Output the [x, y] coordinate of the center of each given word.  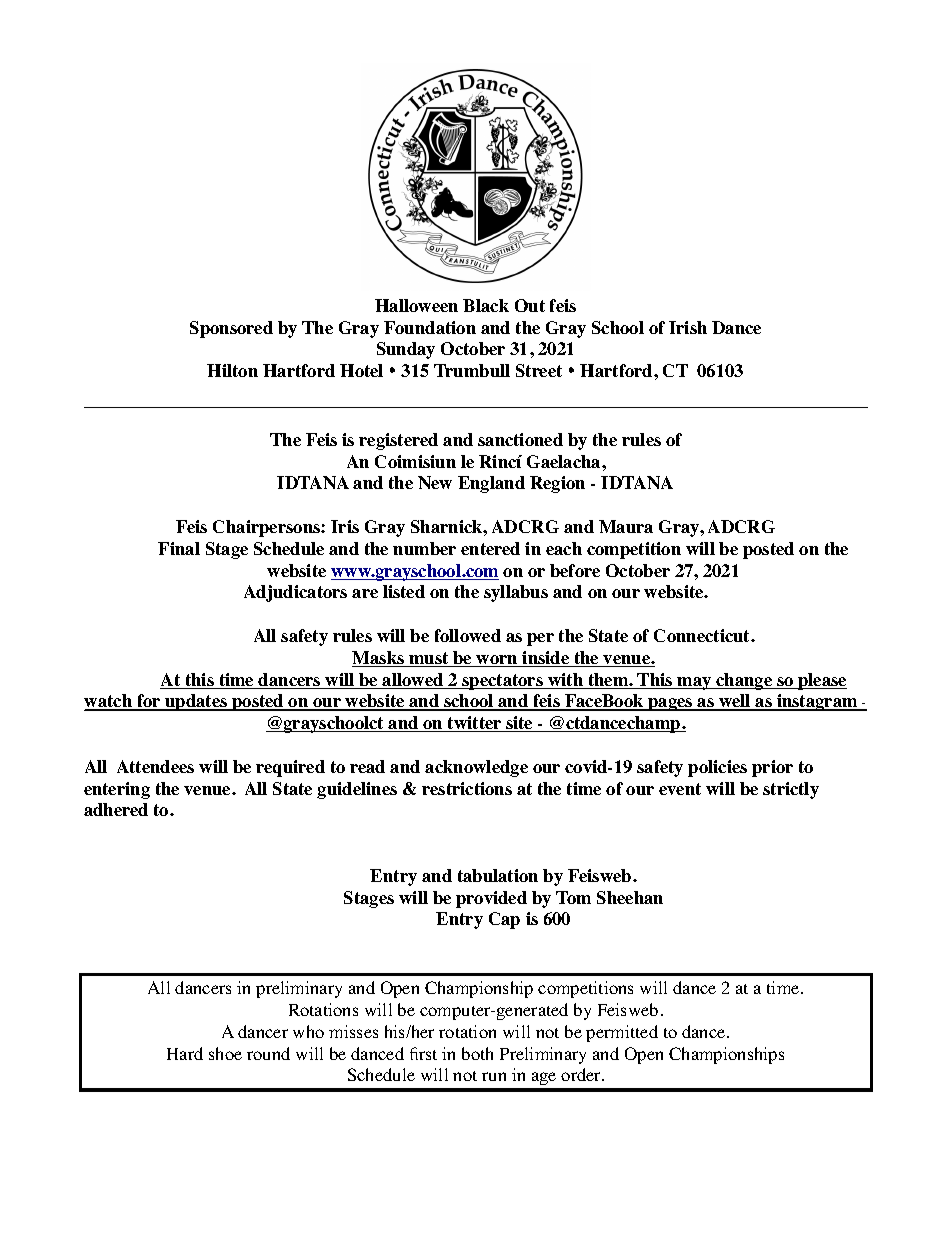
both [477, 1053]
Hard [185, 1053]
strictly [791, 790]
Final [179, 548]
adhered [116, 809]
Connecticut [703, 635]
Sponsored [231, 329]
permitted [622, 1033]
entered [490, 548]
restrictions [467, 788]
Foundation [430, 327]
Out [530, 305]
